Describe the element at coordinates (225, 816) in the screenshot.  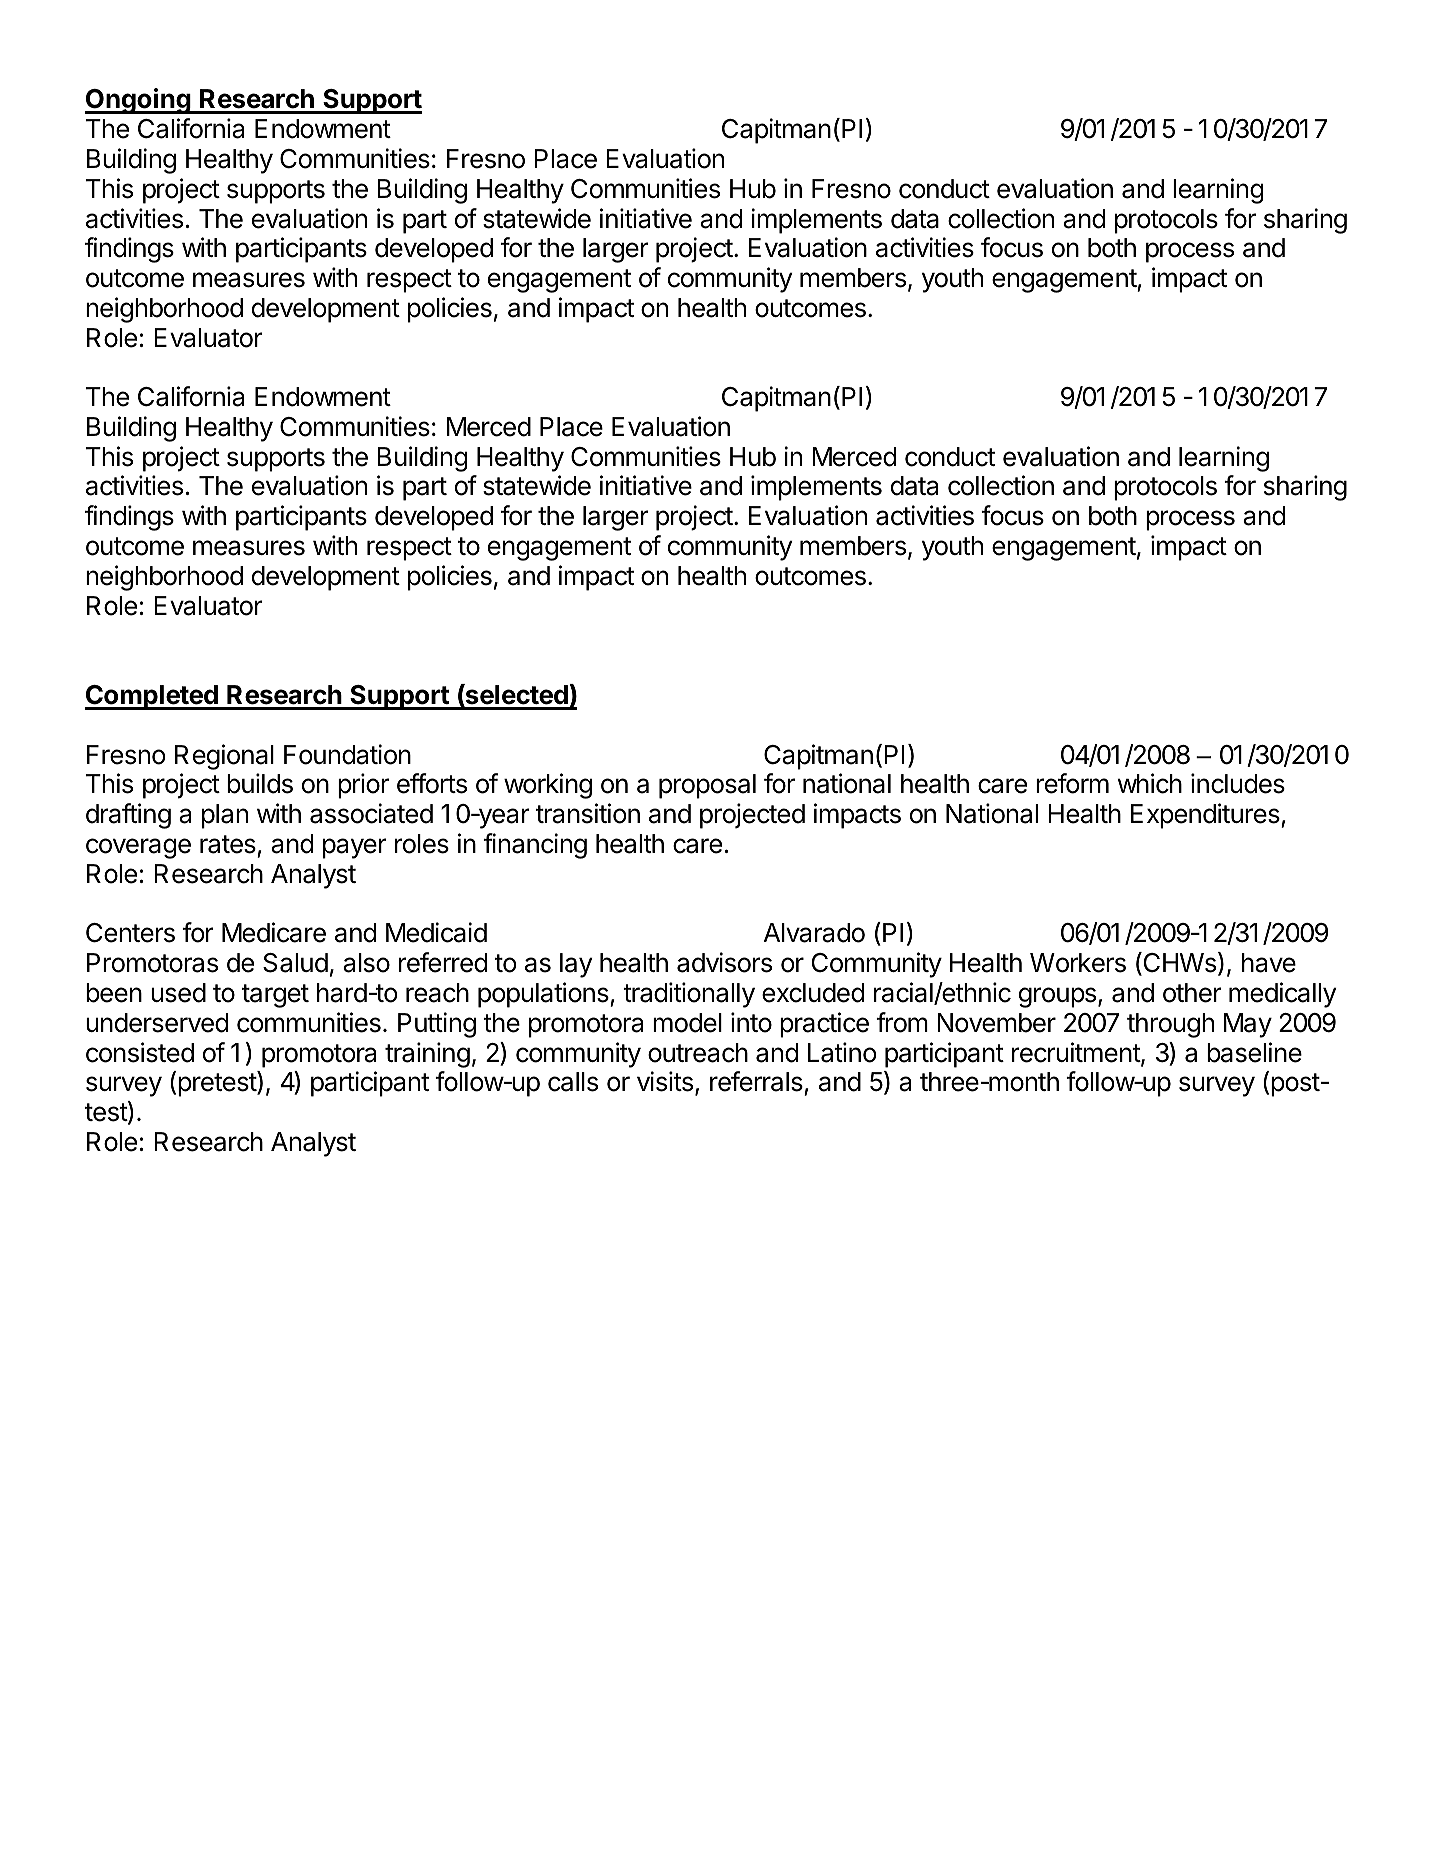
I see `plan` at that location.
